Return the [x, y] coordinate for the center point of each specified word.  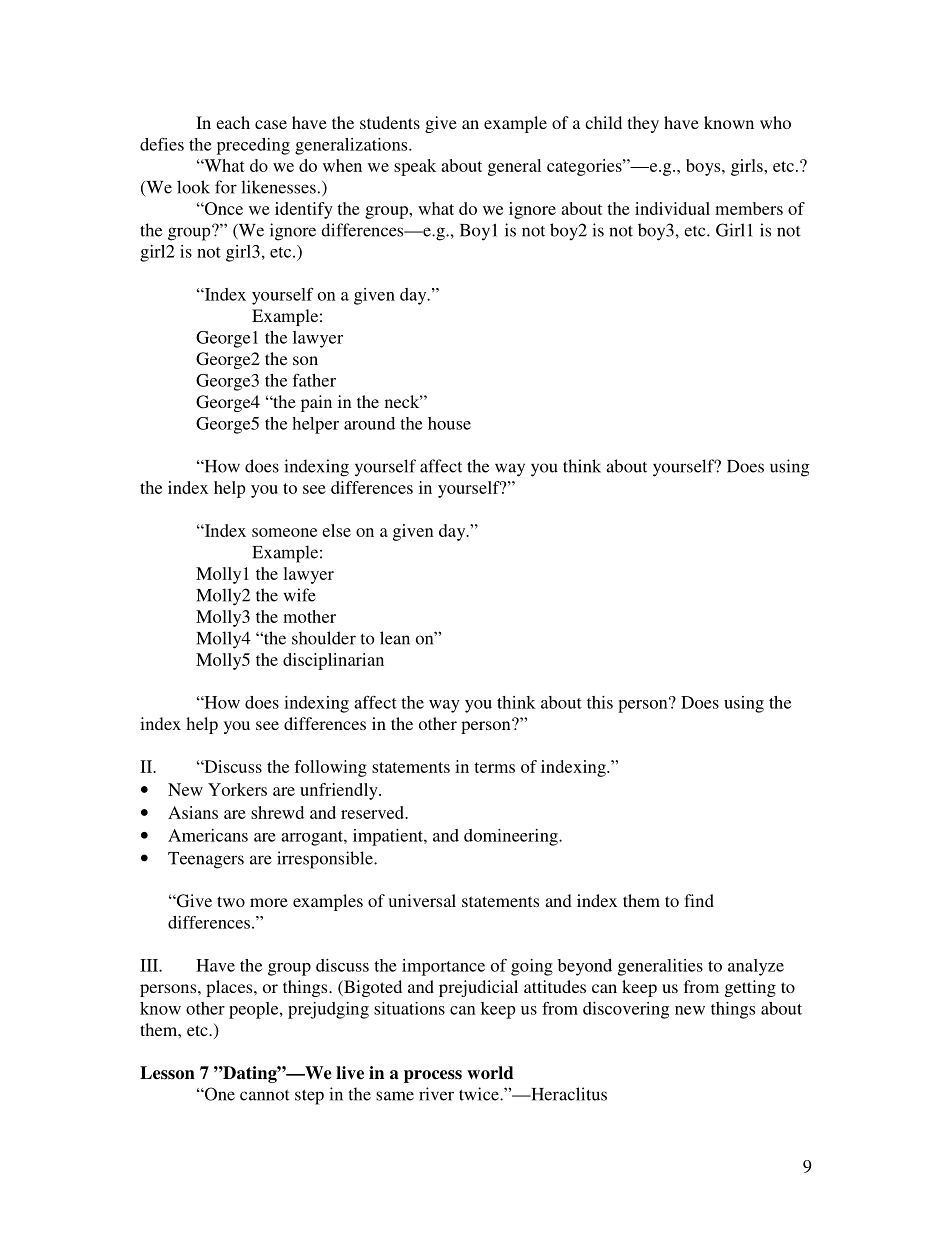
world [490, 1073]
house [449, 423]
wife [300, 595]
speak [415, 167]
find [699, 900]
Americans [208, 835]
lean [395, 638]
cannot [265, 1095]
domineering [512, 837]
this [600, 702]
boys [704, 167]
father [314, 380]
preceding [253, 146]
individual [672, 208]
